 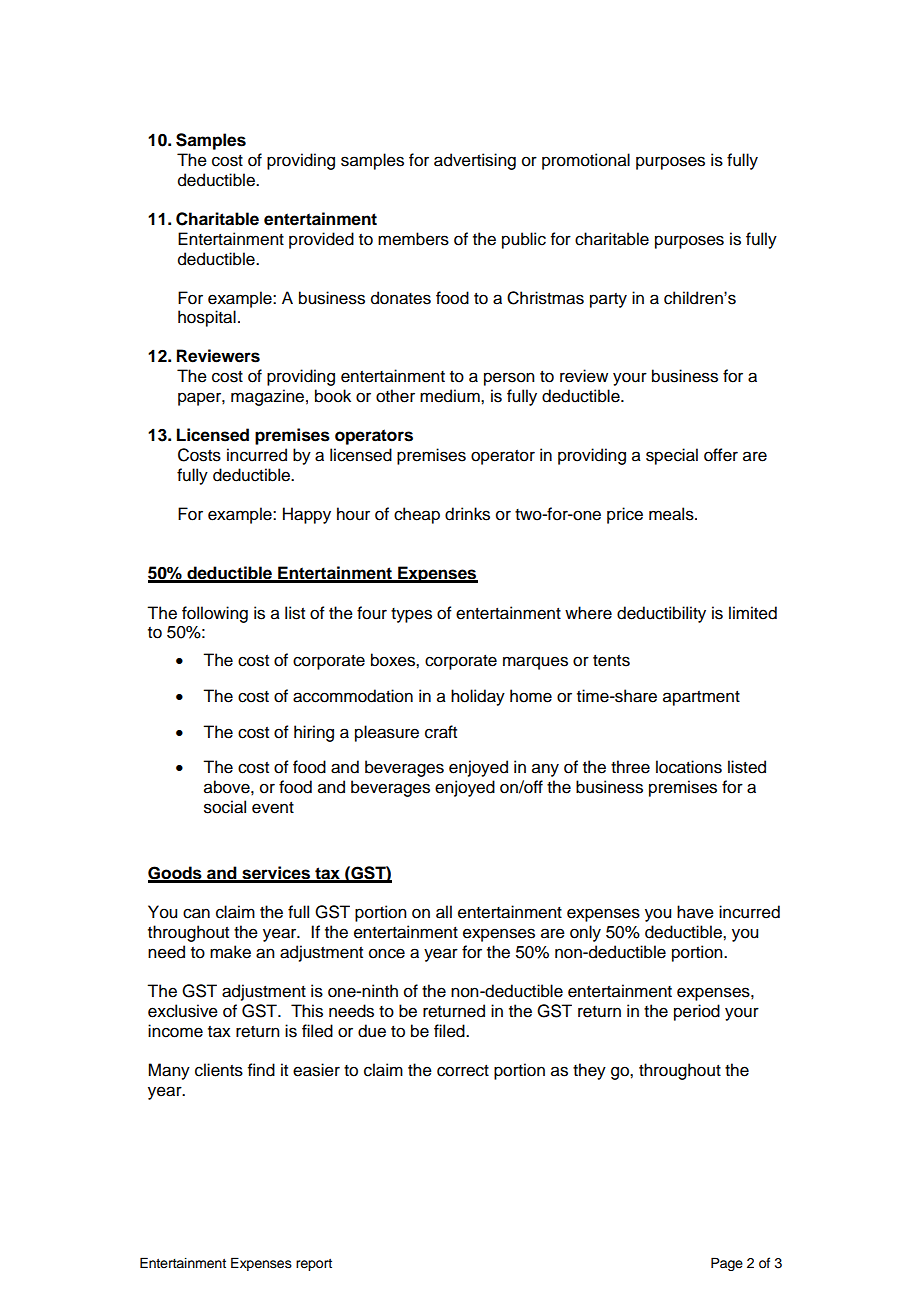 What do you see at coordinates (672, 514) in the page?
I see `meals` at bounding box center [672, 514].
